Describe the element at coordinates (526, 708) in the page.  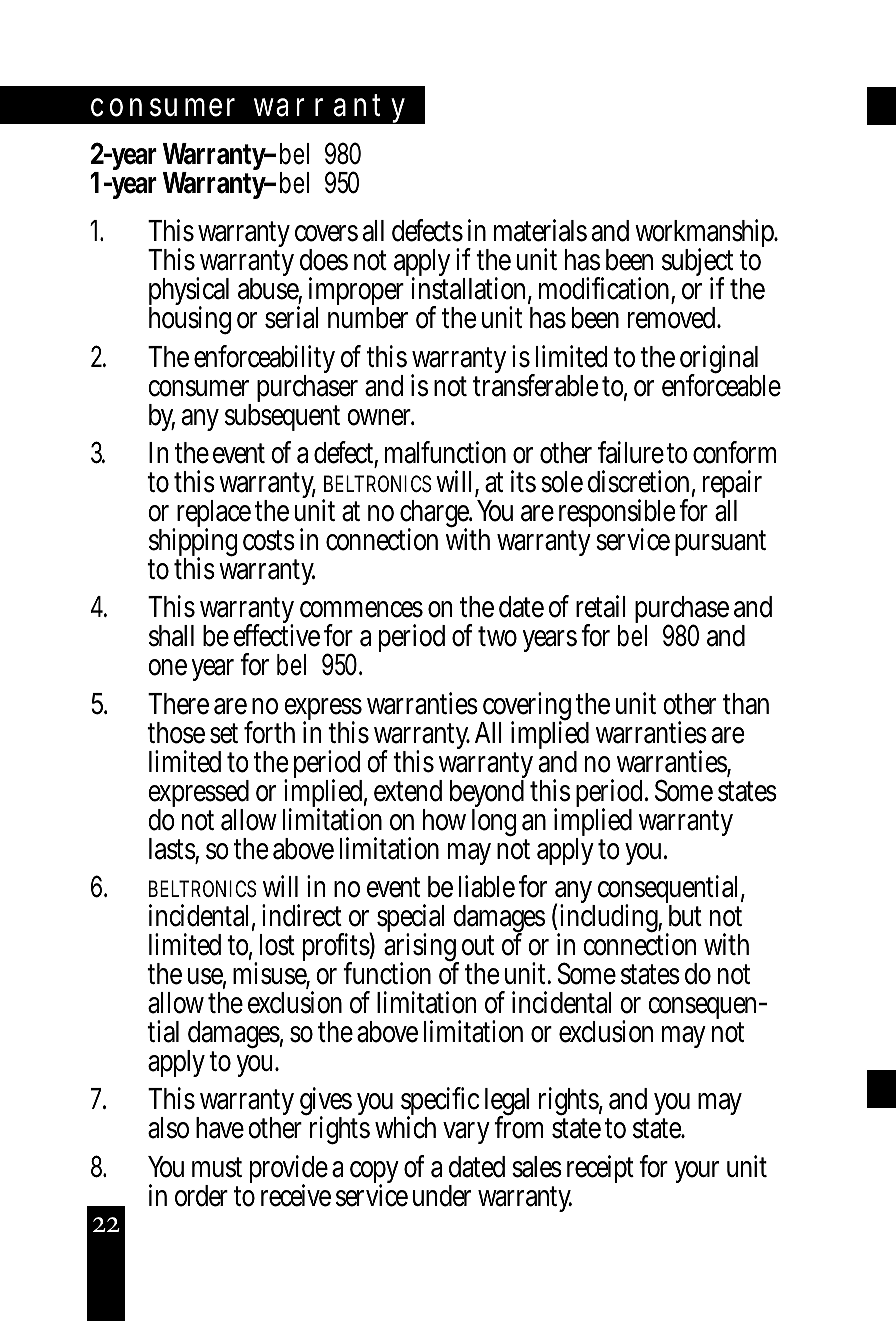
I see `covering` at that location.
